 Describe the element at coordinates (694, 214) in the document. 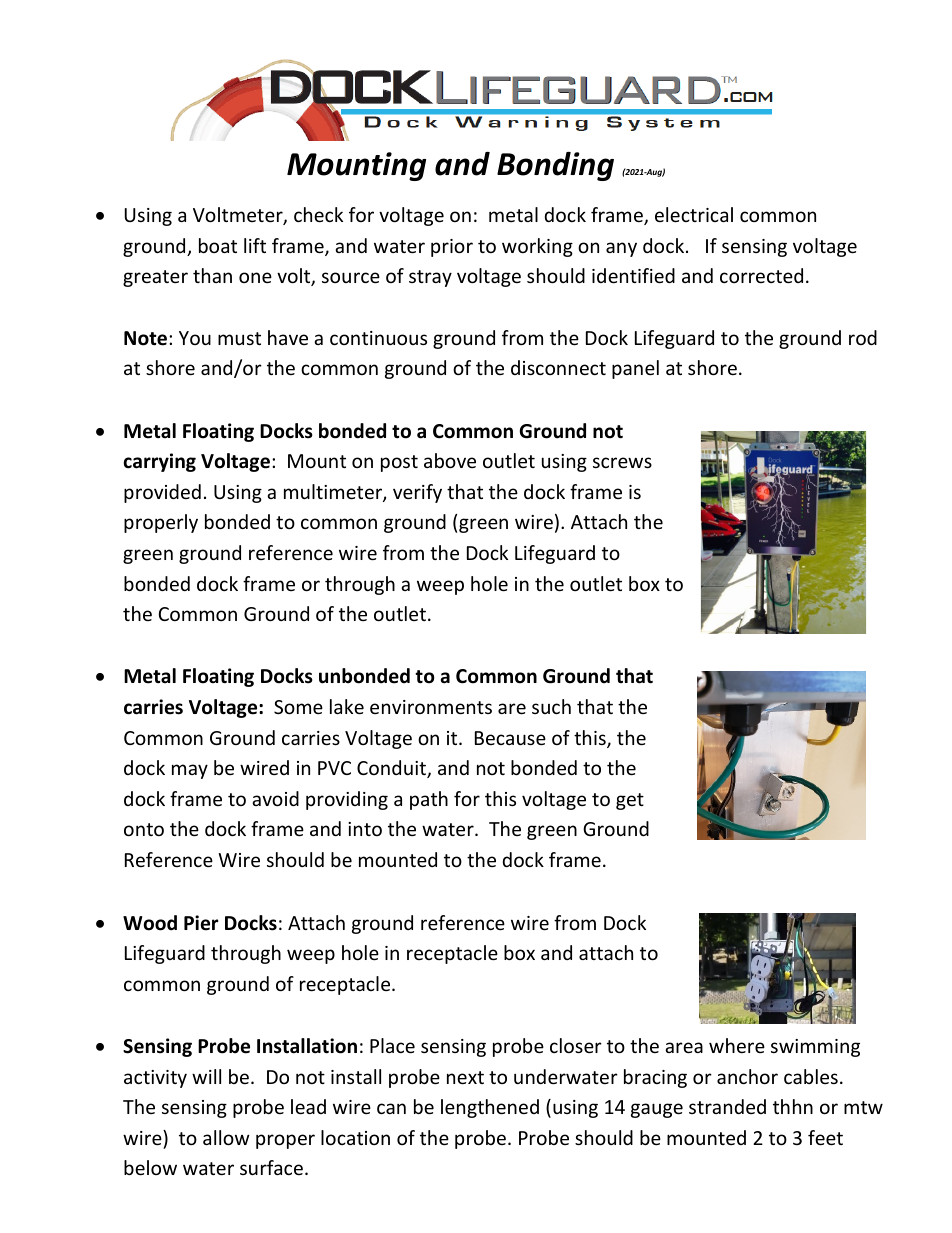

I see `electrical` at that location.
